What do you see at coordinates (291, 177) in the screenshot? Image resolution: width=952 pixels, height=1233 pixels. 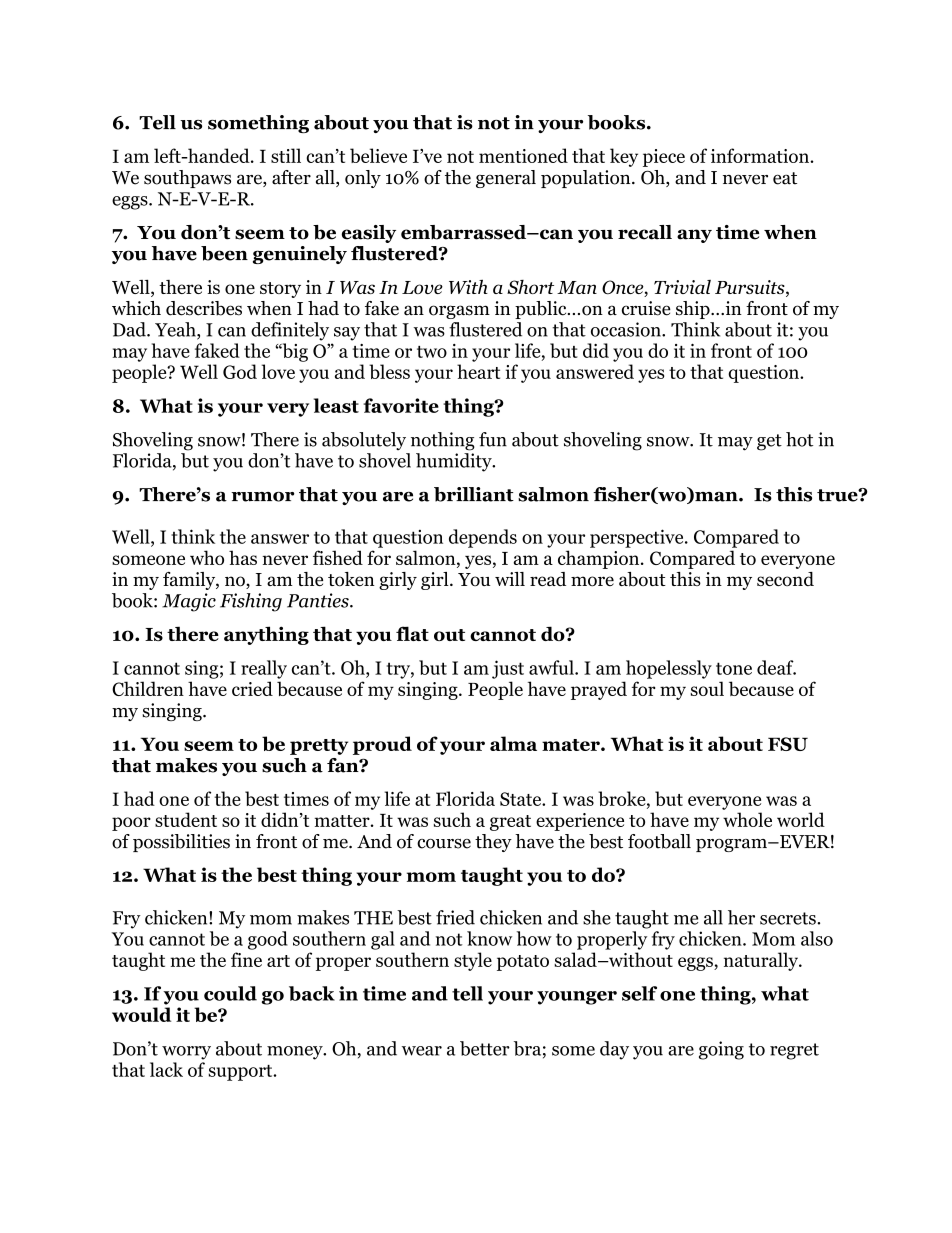 I see `after` at bounding box center [291, 177].
